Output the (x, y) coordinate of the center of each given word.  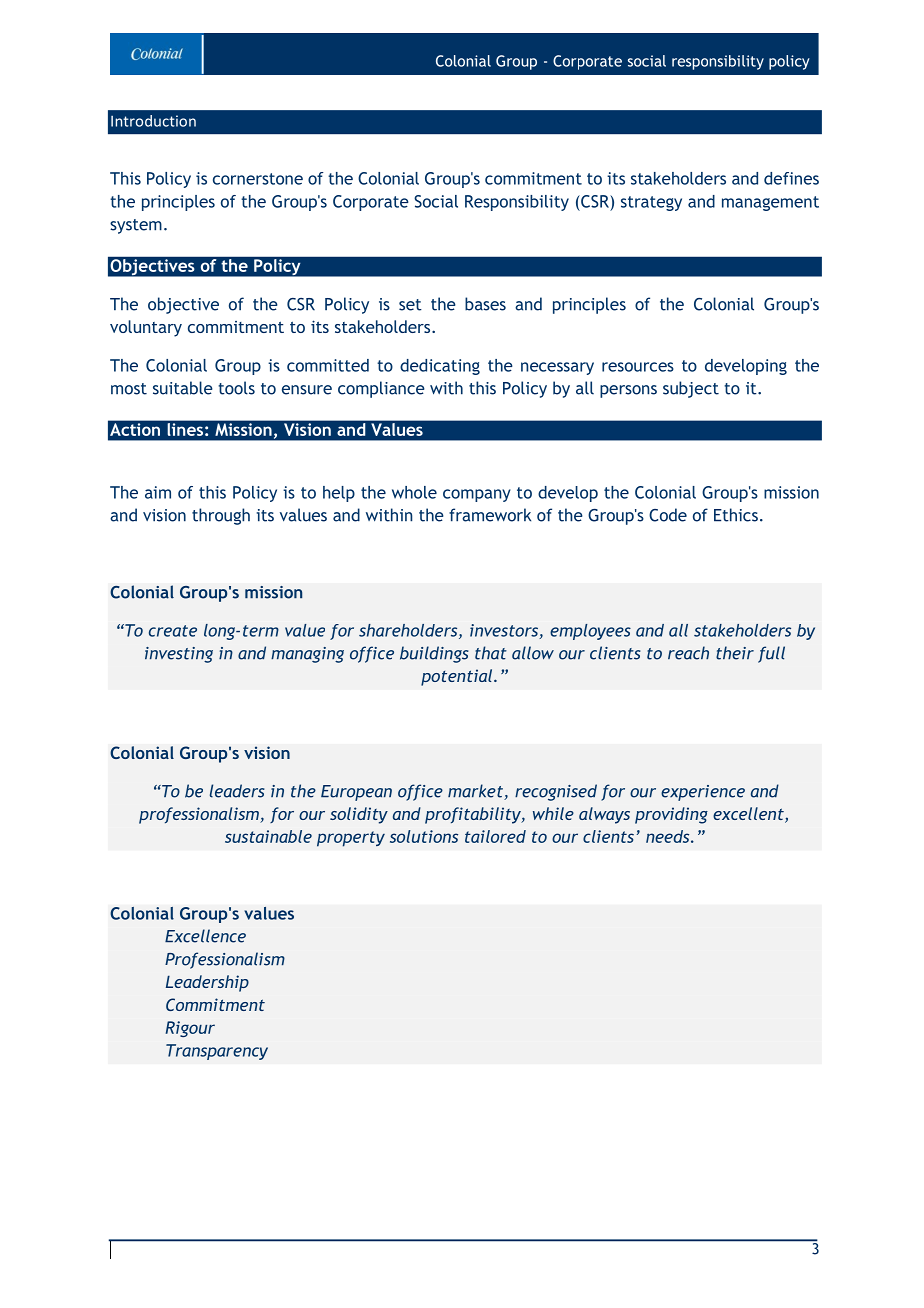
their (735, 653)
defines (791, 178)
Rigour (190, 1029)
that (491, 653)
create (173, 631)
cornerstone (258, 179)
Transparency (217, 1052)
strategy (651, 203)
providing (671, 815)
